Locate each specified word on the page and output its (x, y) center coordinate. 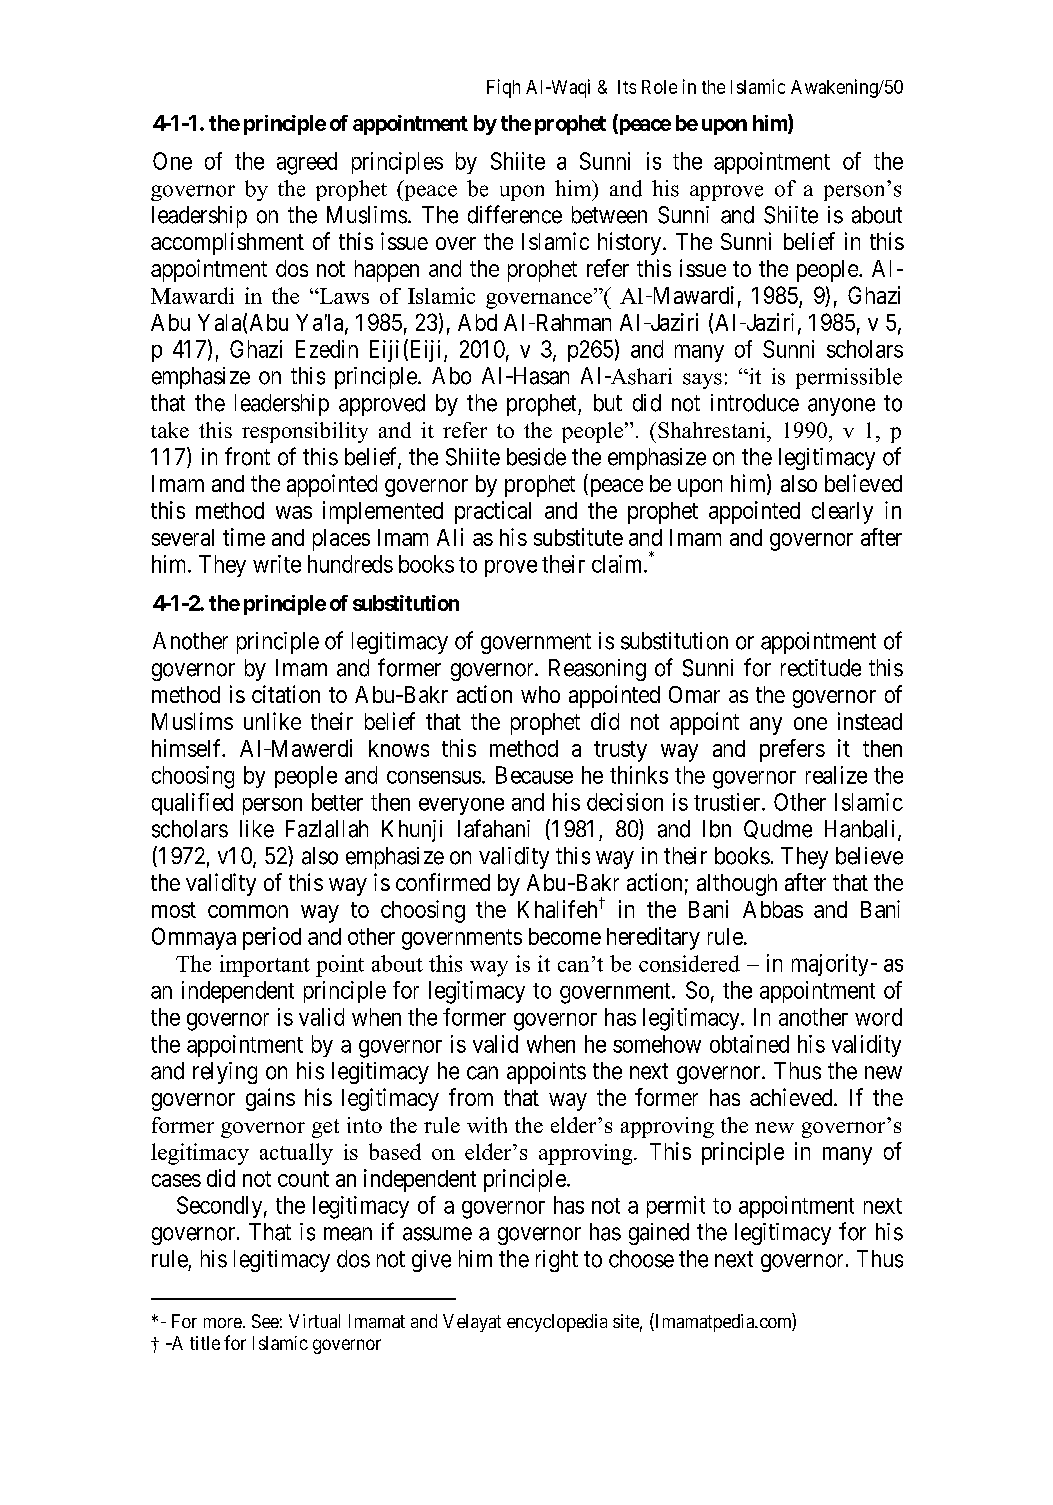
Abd (477, 322)
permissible (849, 378)
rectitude (821, 668)
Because (534, 775)
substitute (578, 537)
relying (225, 1073)
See (265, 1321)
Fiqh (503, 88)
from (471, 1097)
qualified (192, 804)
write (277, 564)
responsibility (305, 432)
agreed (307, 163)
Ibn (717, 829)
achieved (792, 1097)
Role (659, 87)
